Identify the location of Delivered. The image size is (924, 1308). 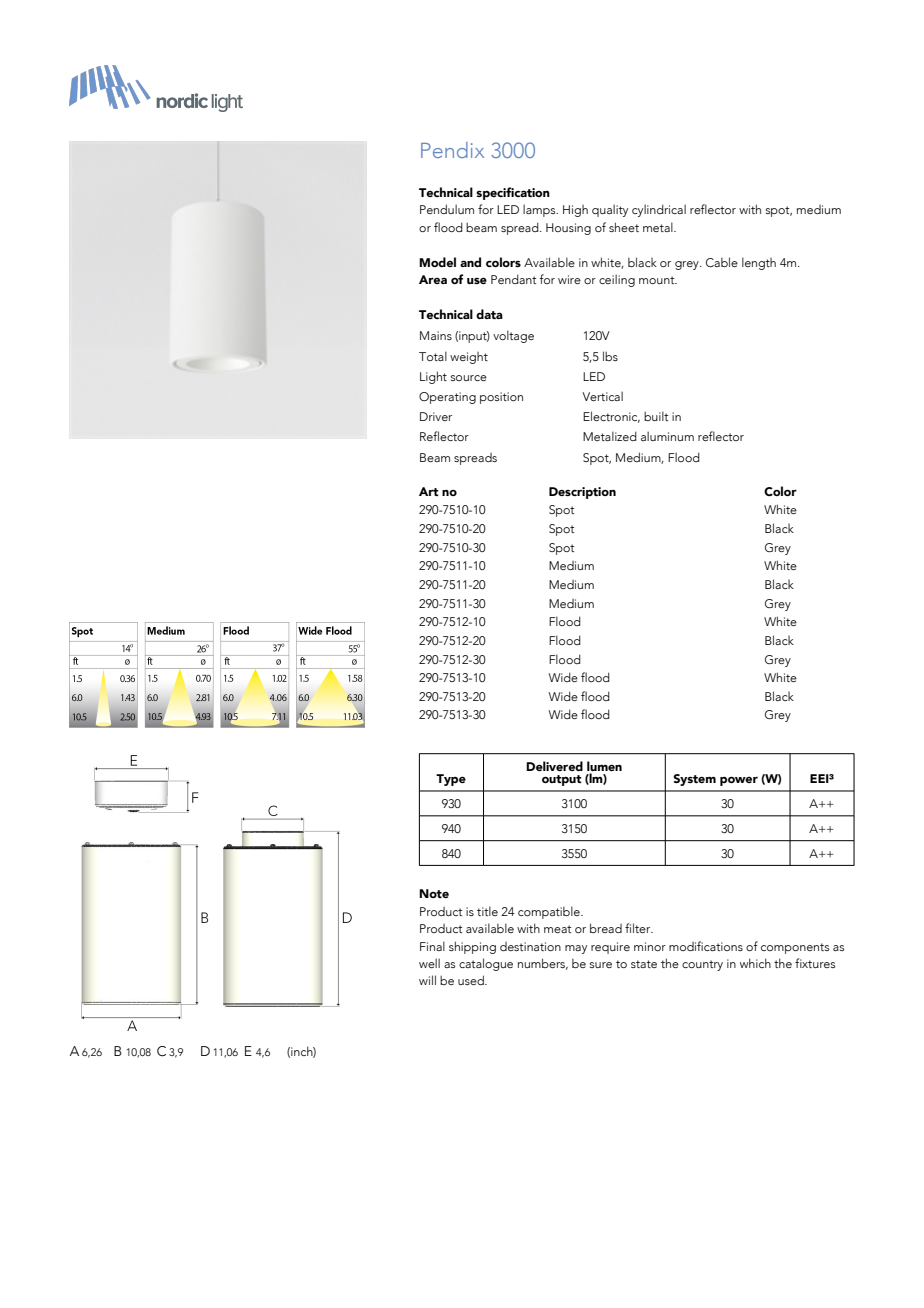
(554, 766).
